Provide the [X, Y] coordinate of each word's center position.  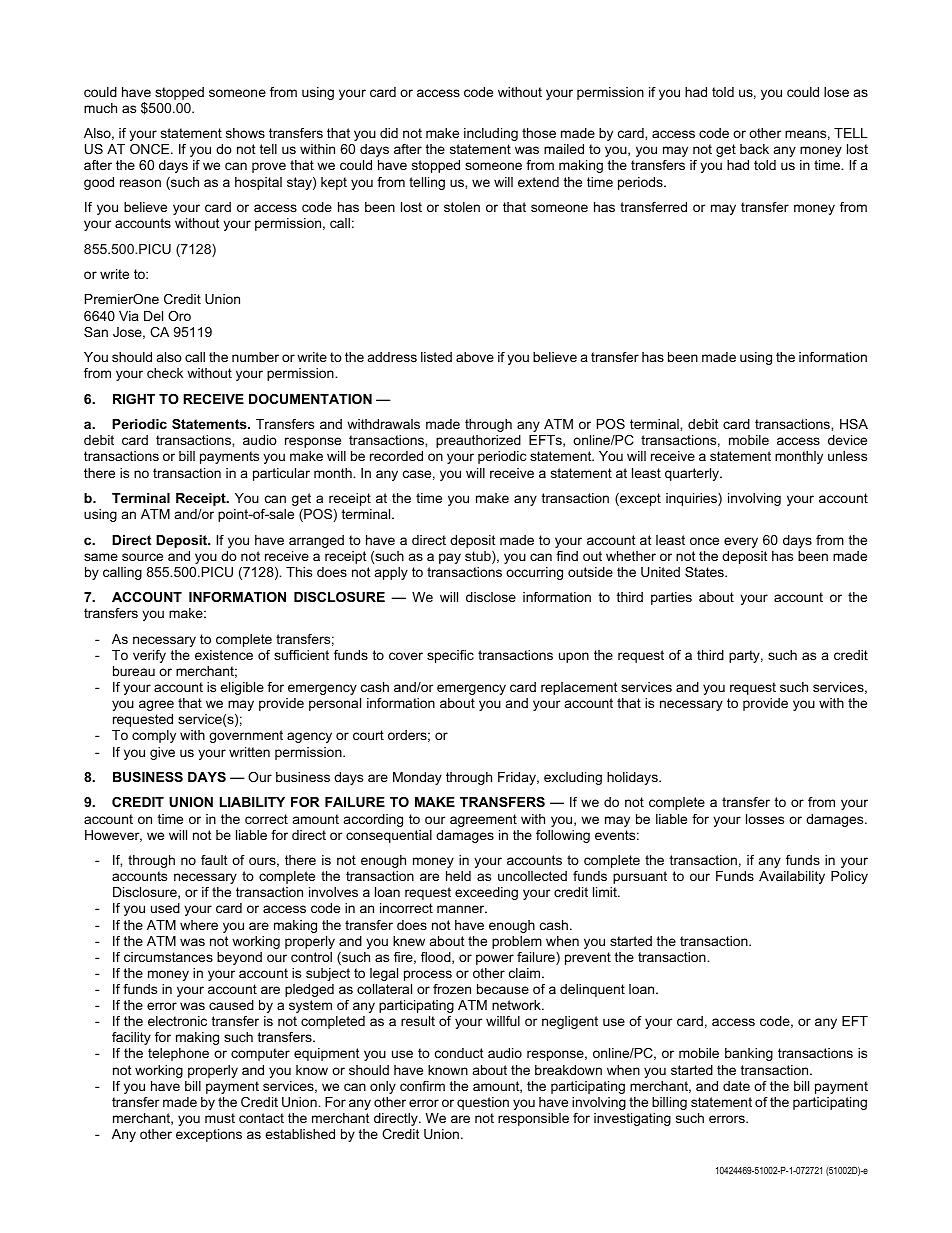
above [475, 357]
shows [245, 133]
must [220, 1118]
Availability [792, 877]
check [165, 373]
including [491, 134]
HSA [854, 424]
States [705, 572]
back [754, 149]
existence [224, 655]
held [458, 876]
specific [450, 656]
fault [214, 860]
